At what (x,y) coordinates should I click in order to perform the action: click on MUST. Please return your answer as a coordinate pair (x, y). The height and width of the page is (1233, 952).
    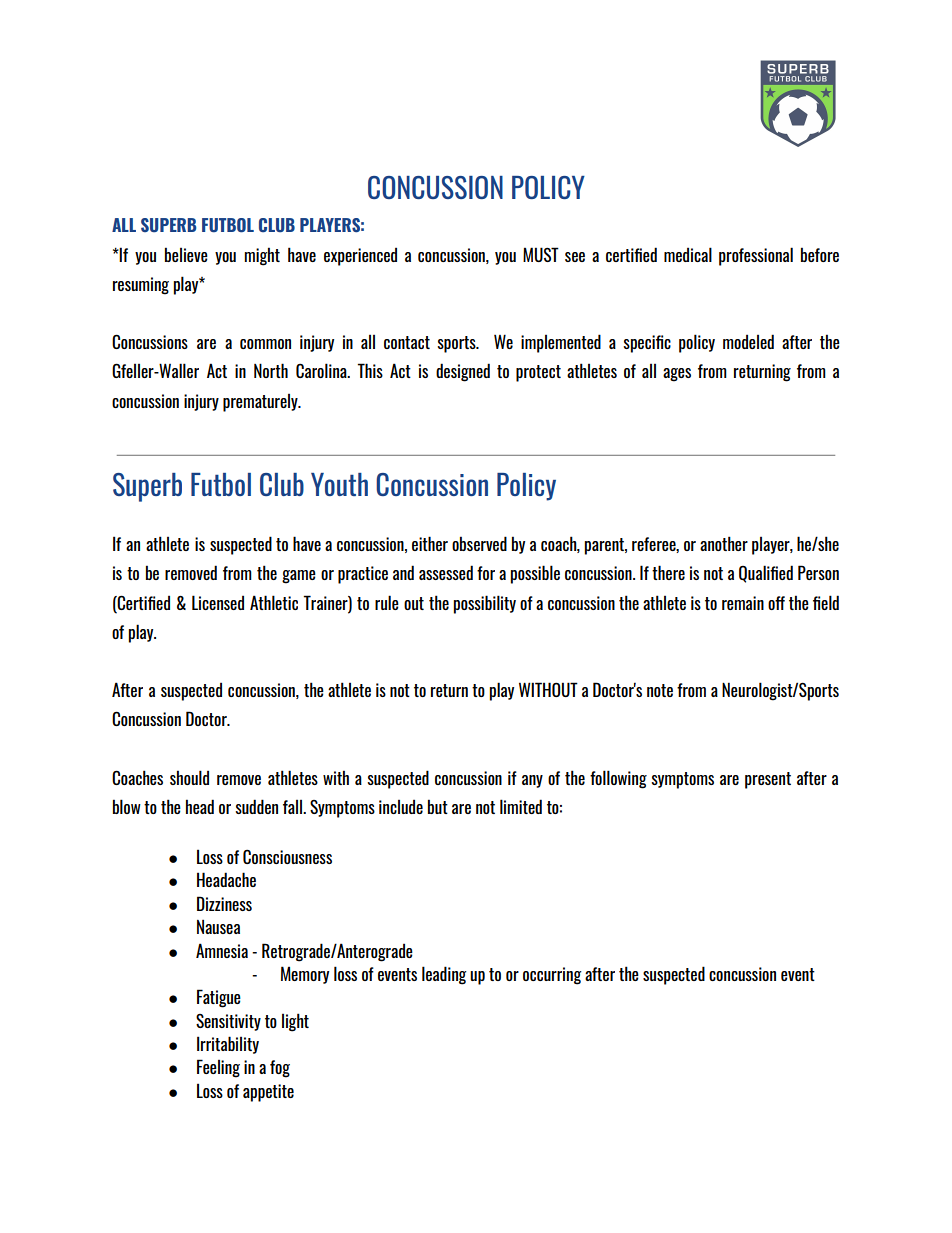
    Looking at the image, I should click on (541, 254).
